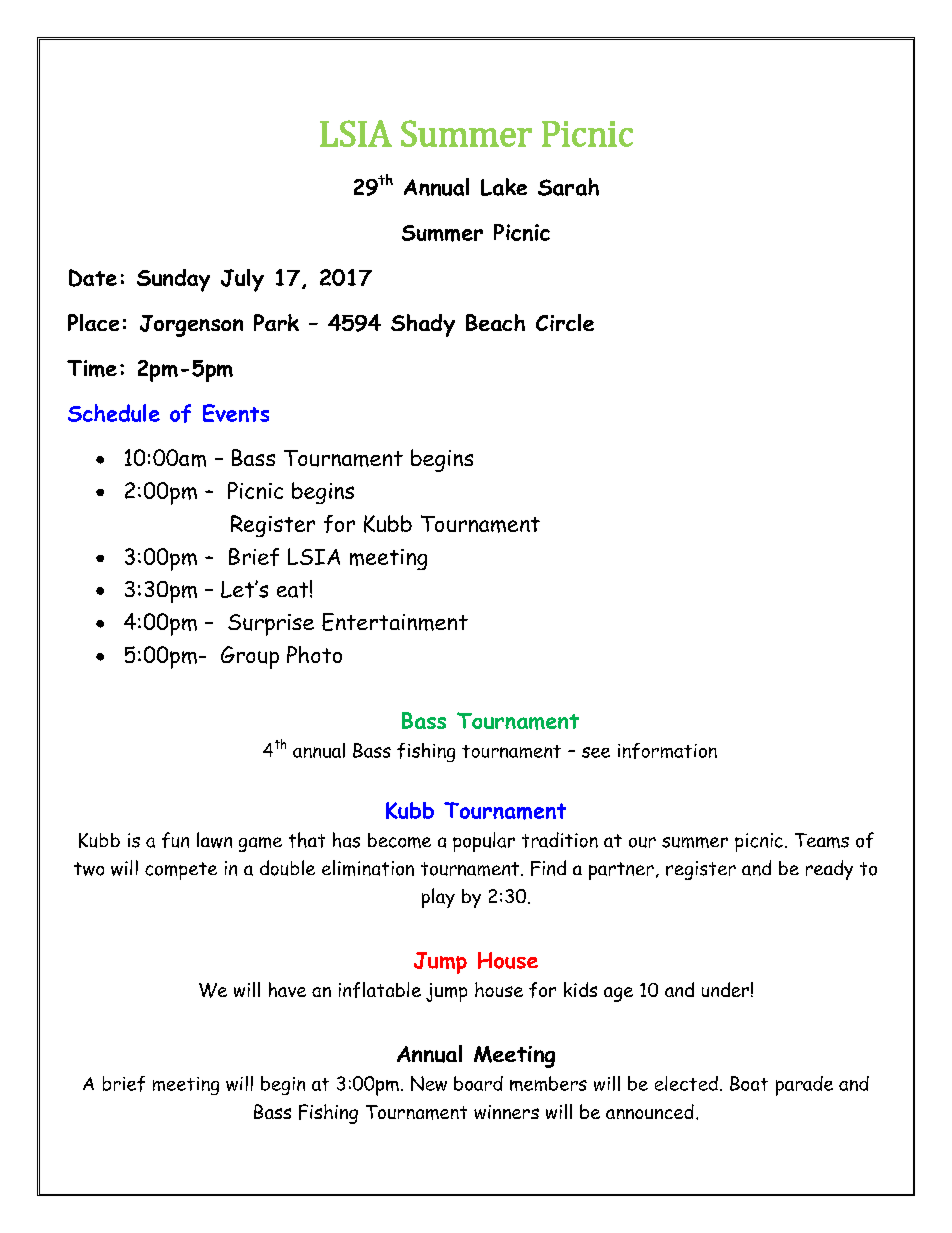 The image size is (952, 1233). What do you see at coordinates (749, 1083) in the image?
I see `Boat` at bounding box center [749, 1083].
